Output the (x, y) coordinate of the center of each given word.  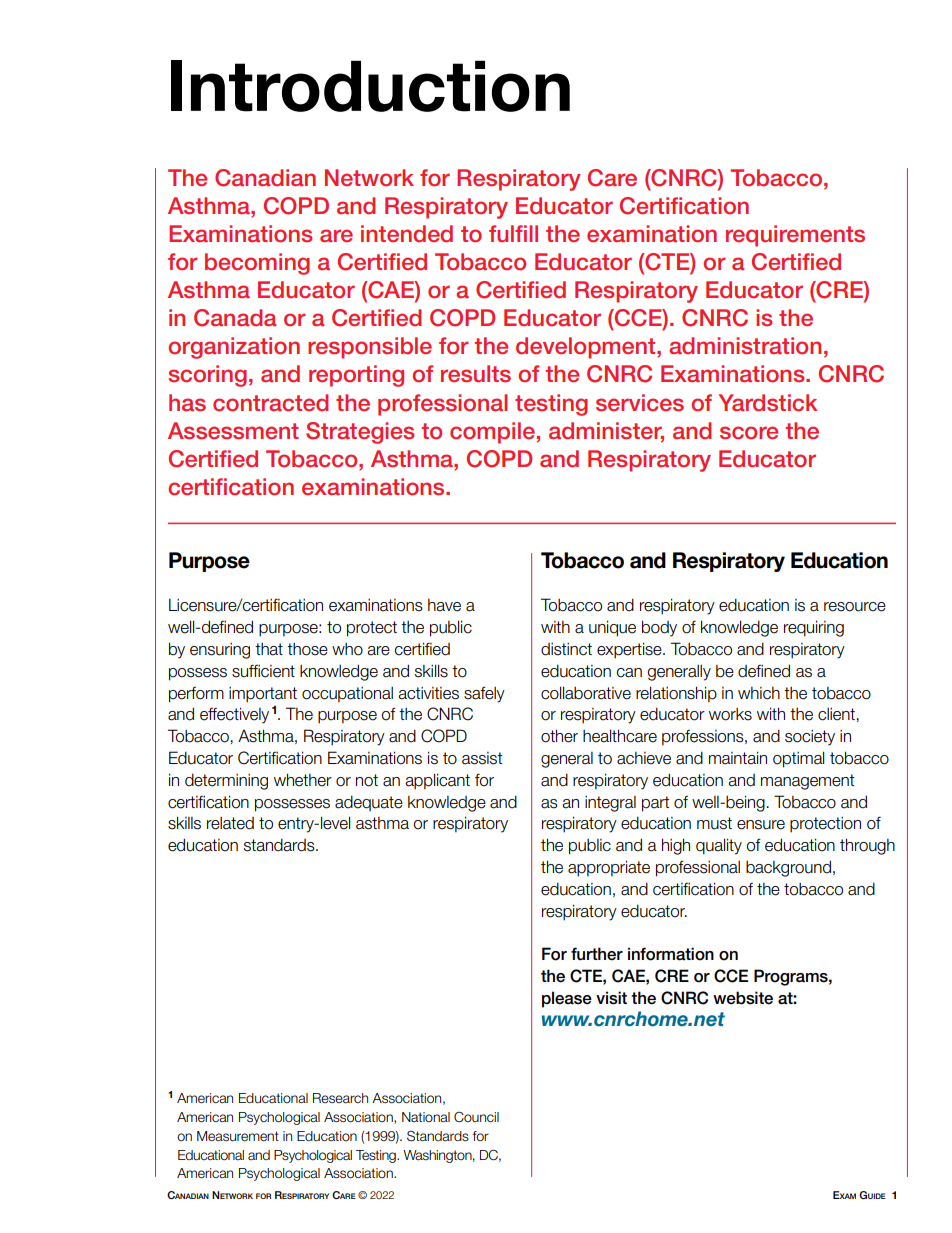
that (269, 649)
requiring (814, 628)
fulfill (513, 234)
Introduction (370, 86)
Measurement (238, 1136)
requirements (795, 236)
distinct (566, 649)
